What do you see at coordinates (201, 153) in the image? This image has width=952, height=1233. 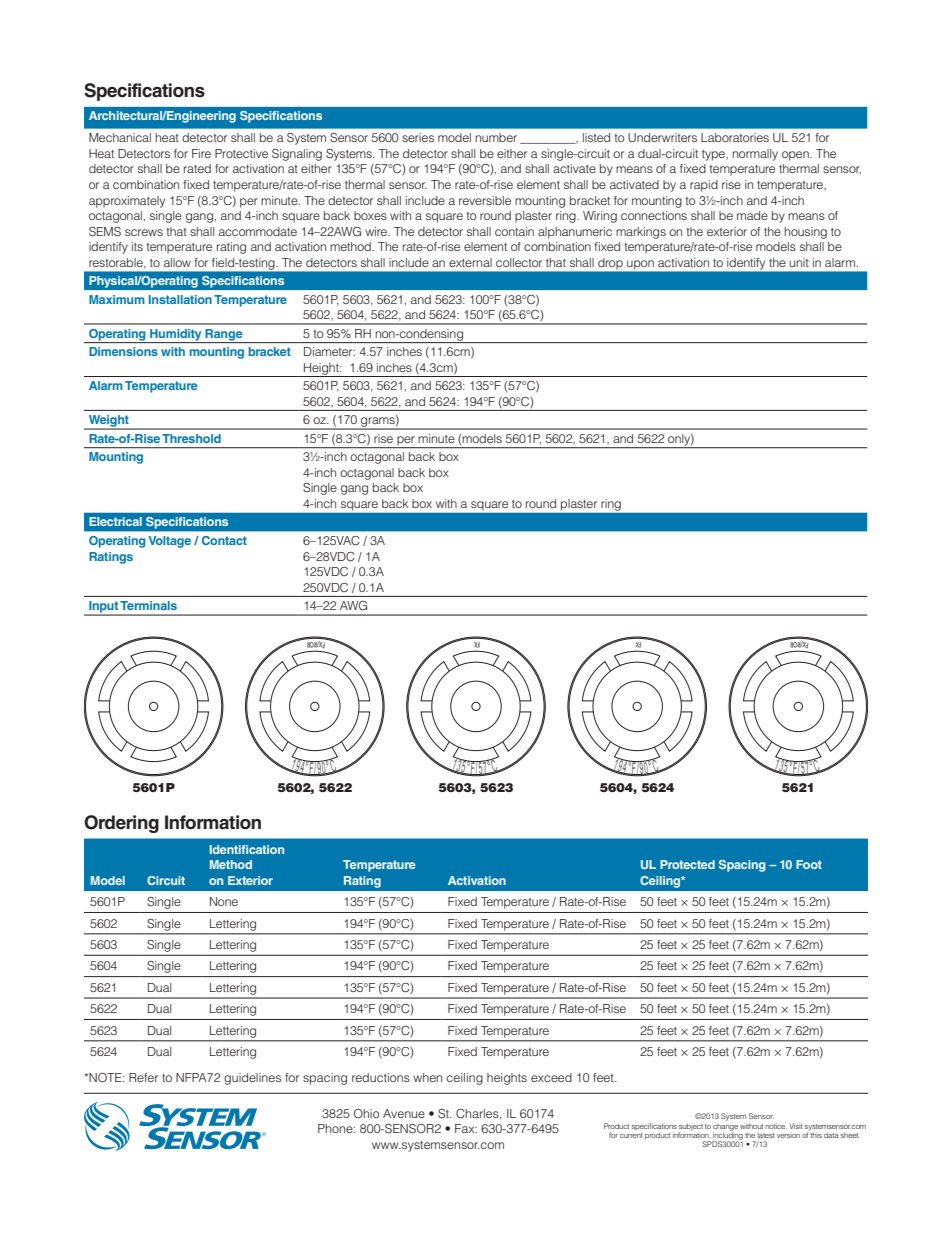 I see `Fire` at bounding box center [201, 153].
